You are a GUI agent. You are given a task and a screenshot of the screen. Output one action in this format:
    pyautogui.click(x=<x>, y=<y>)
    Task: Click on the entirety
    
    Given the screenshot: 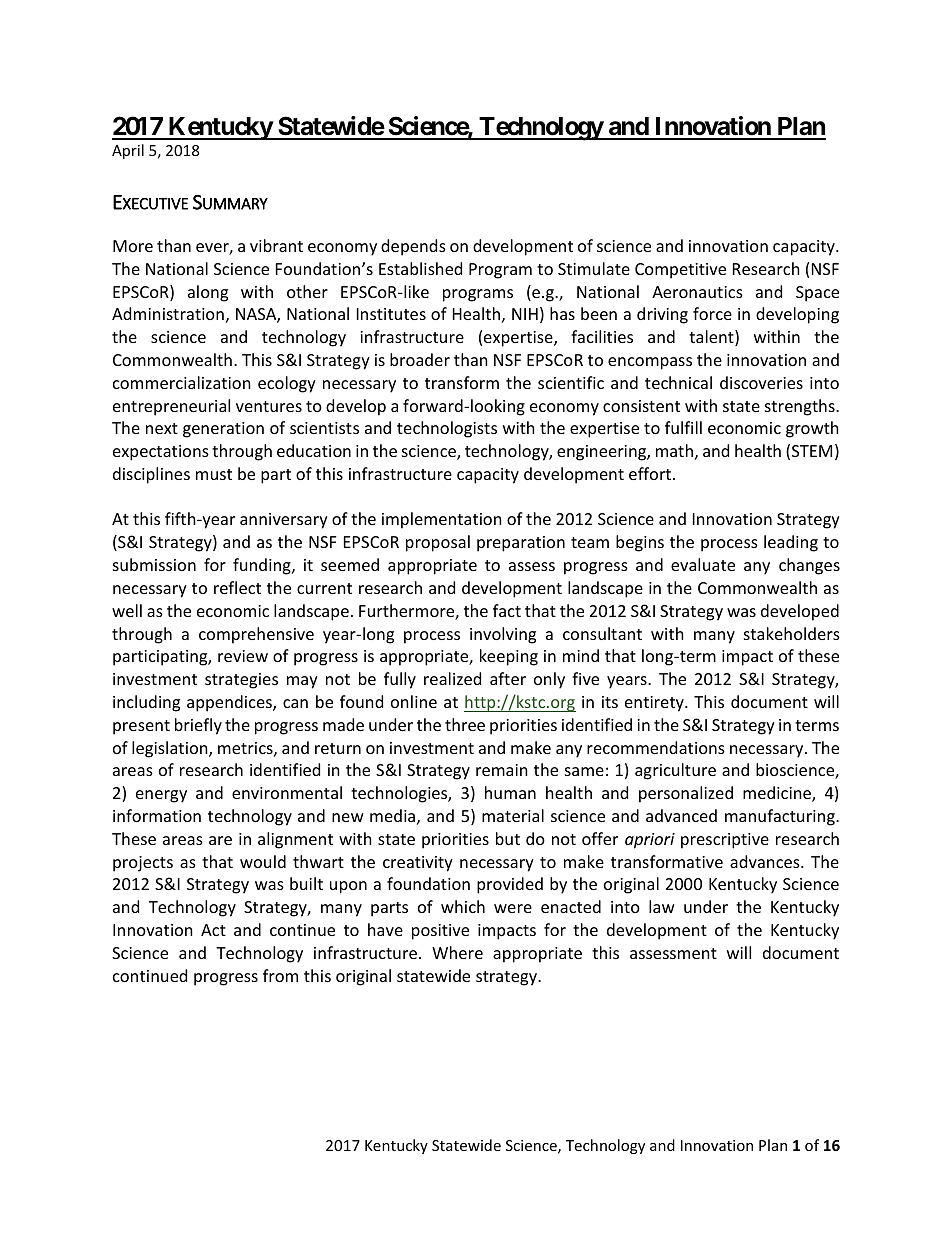 What is the action you would take?
    pyautogui.click(x=655, y=704)
